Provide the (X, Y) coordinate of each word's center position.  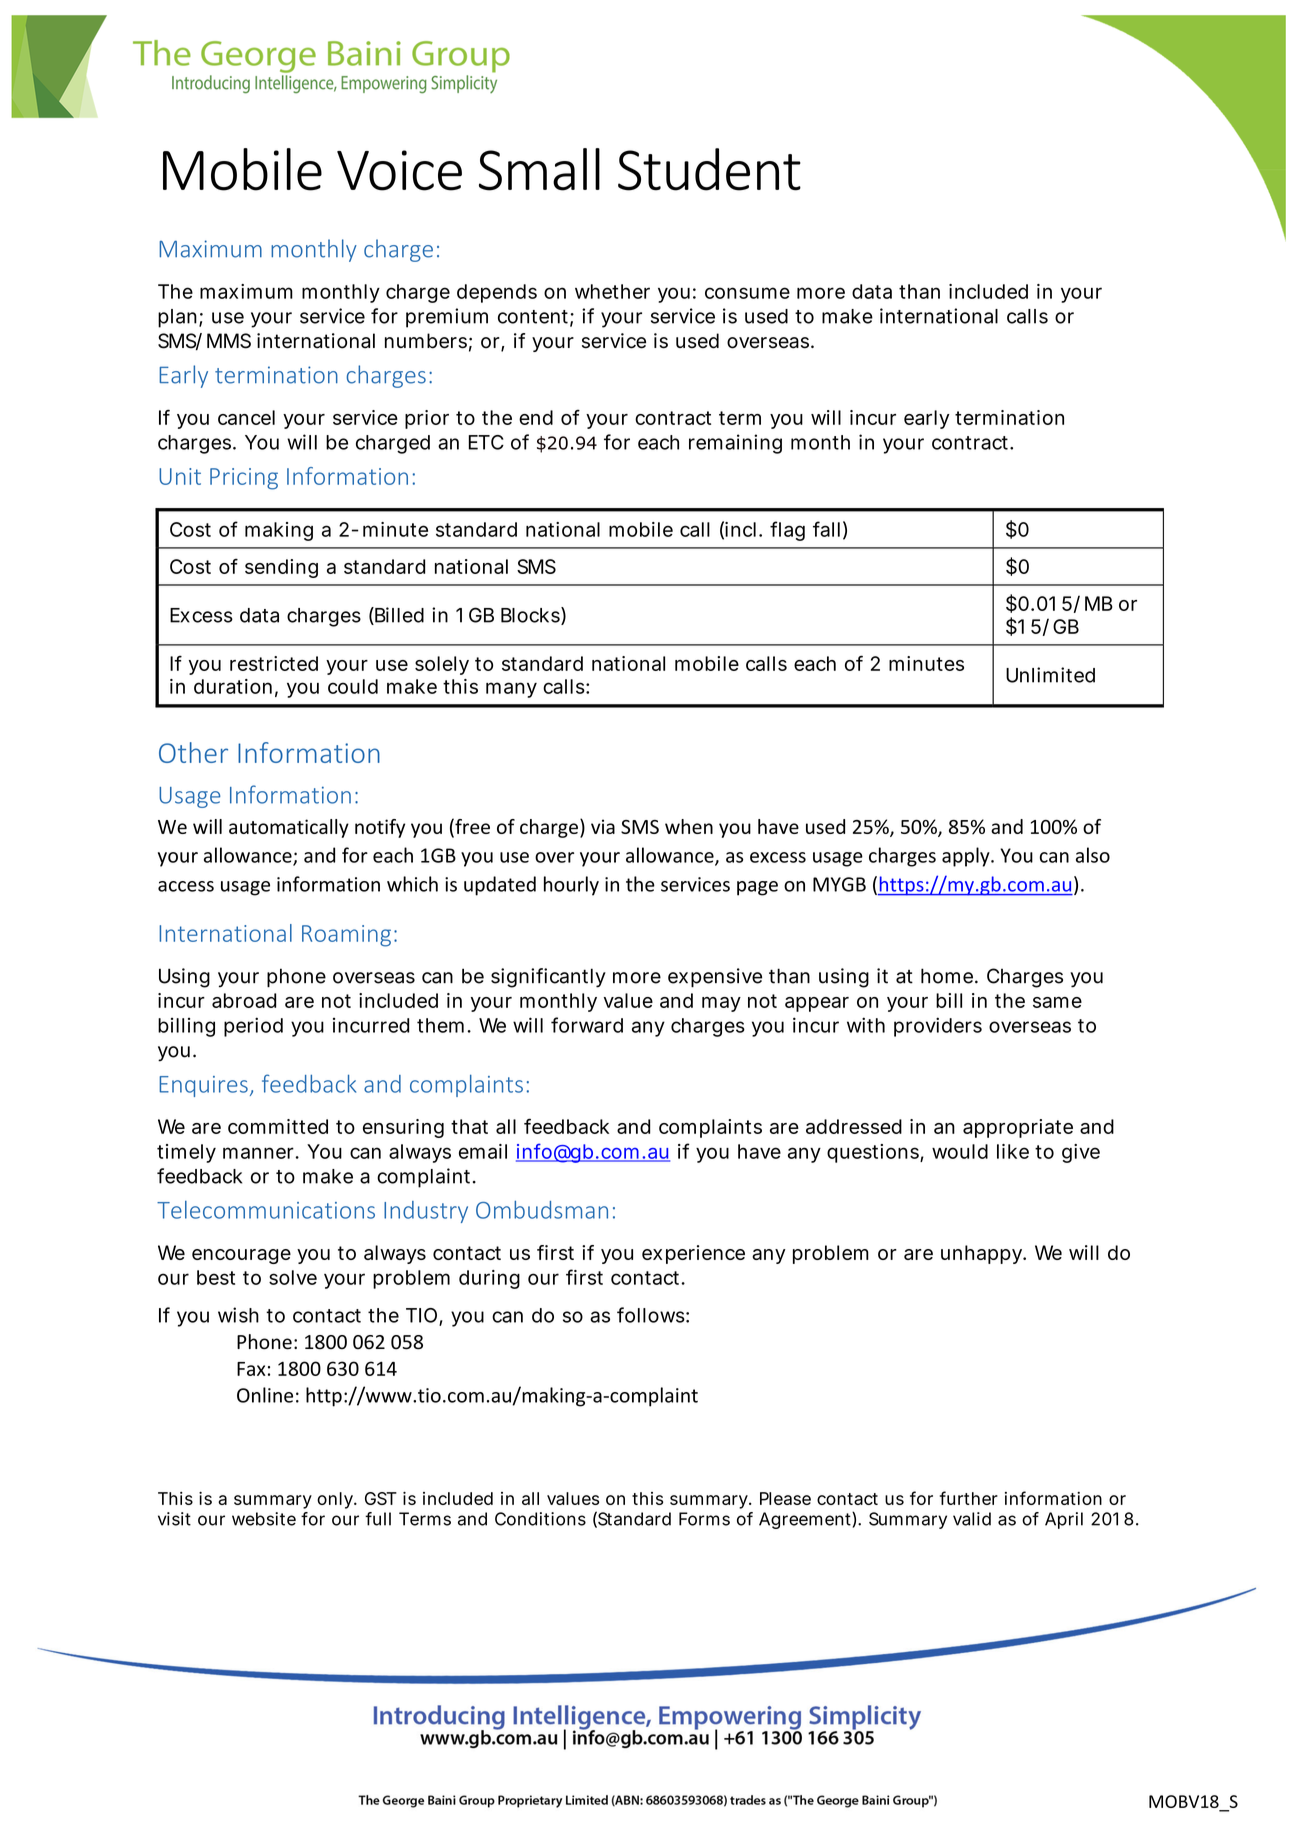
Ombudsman (542, 1210)
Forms (704, 1519)
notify (380, 828)
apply (967, 857)
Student (709, 169)
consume (747, 293)
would (960, 1151)
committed (278, 1126)
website (264, 1519)
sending (281, 568)
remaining (735, 444)
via (603, 826)
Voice (399, 170)
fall (826, 529)
